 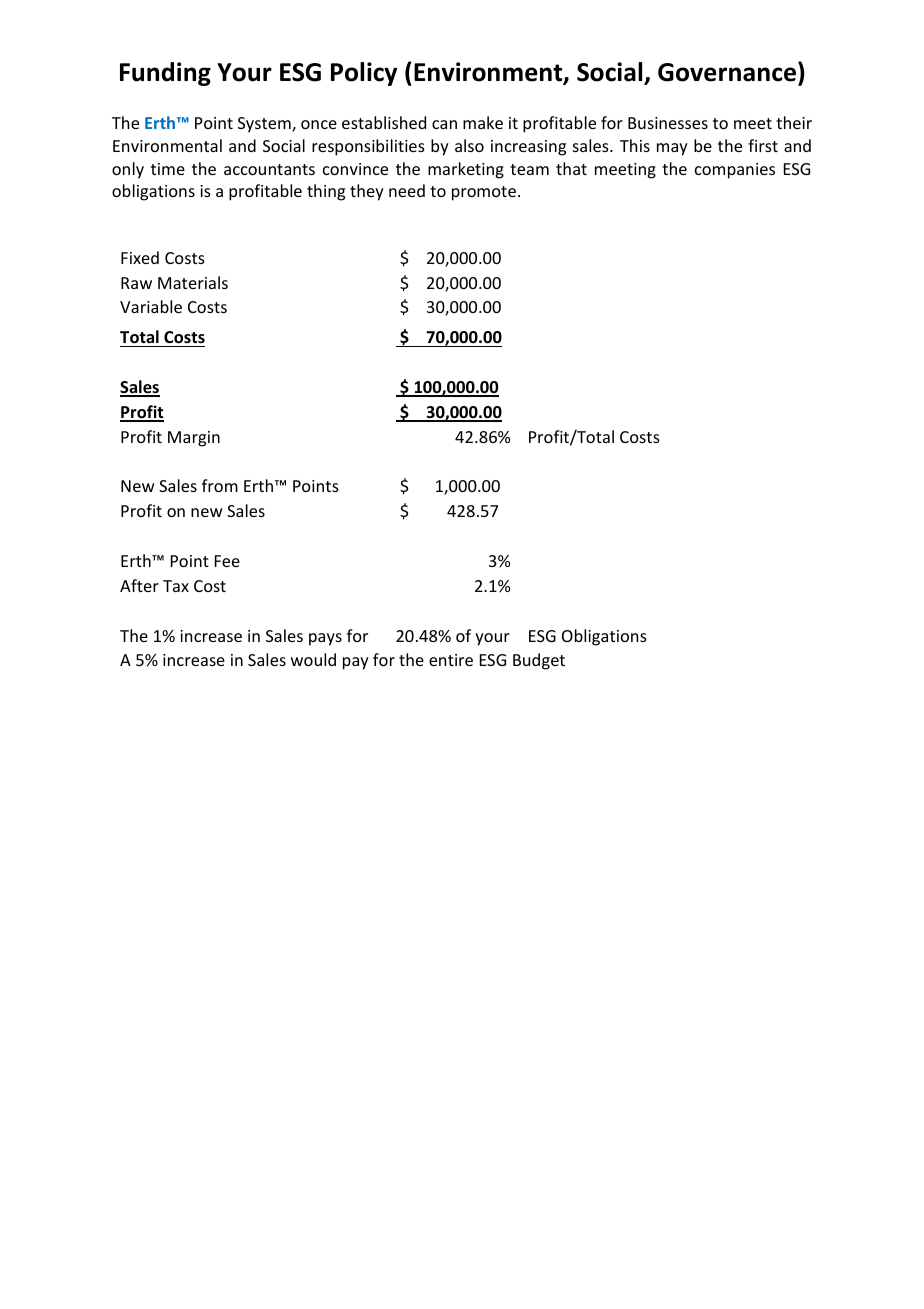 What do you see at coordinates (151, 306) in the screenshot?
I see `Variable` at bounding box center [151, 306].
